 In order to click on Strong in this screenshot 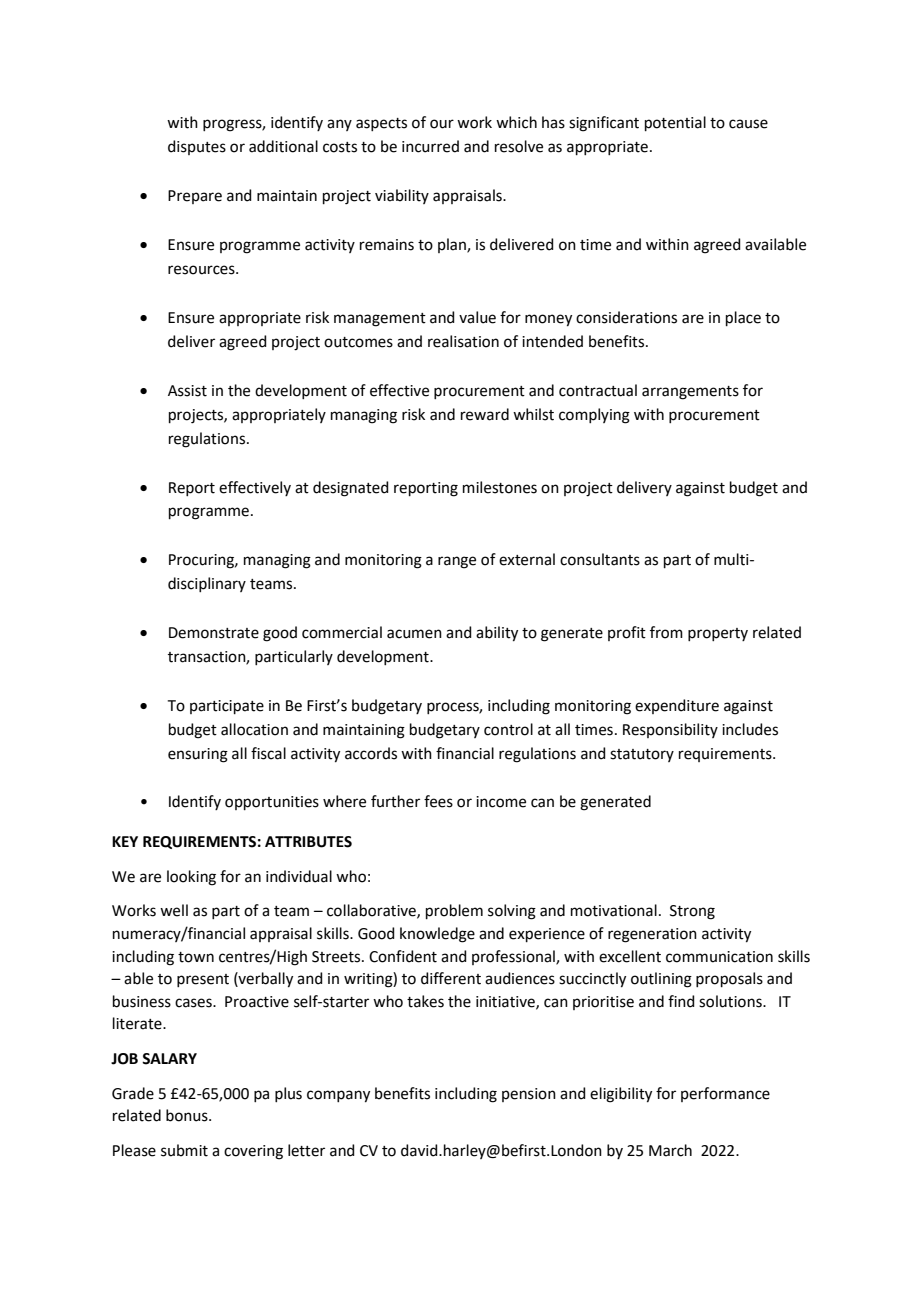, I will do `click(692, 912)`.
